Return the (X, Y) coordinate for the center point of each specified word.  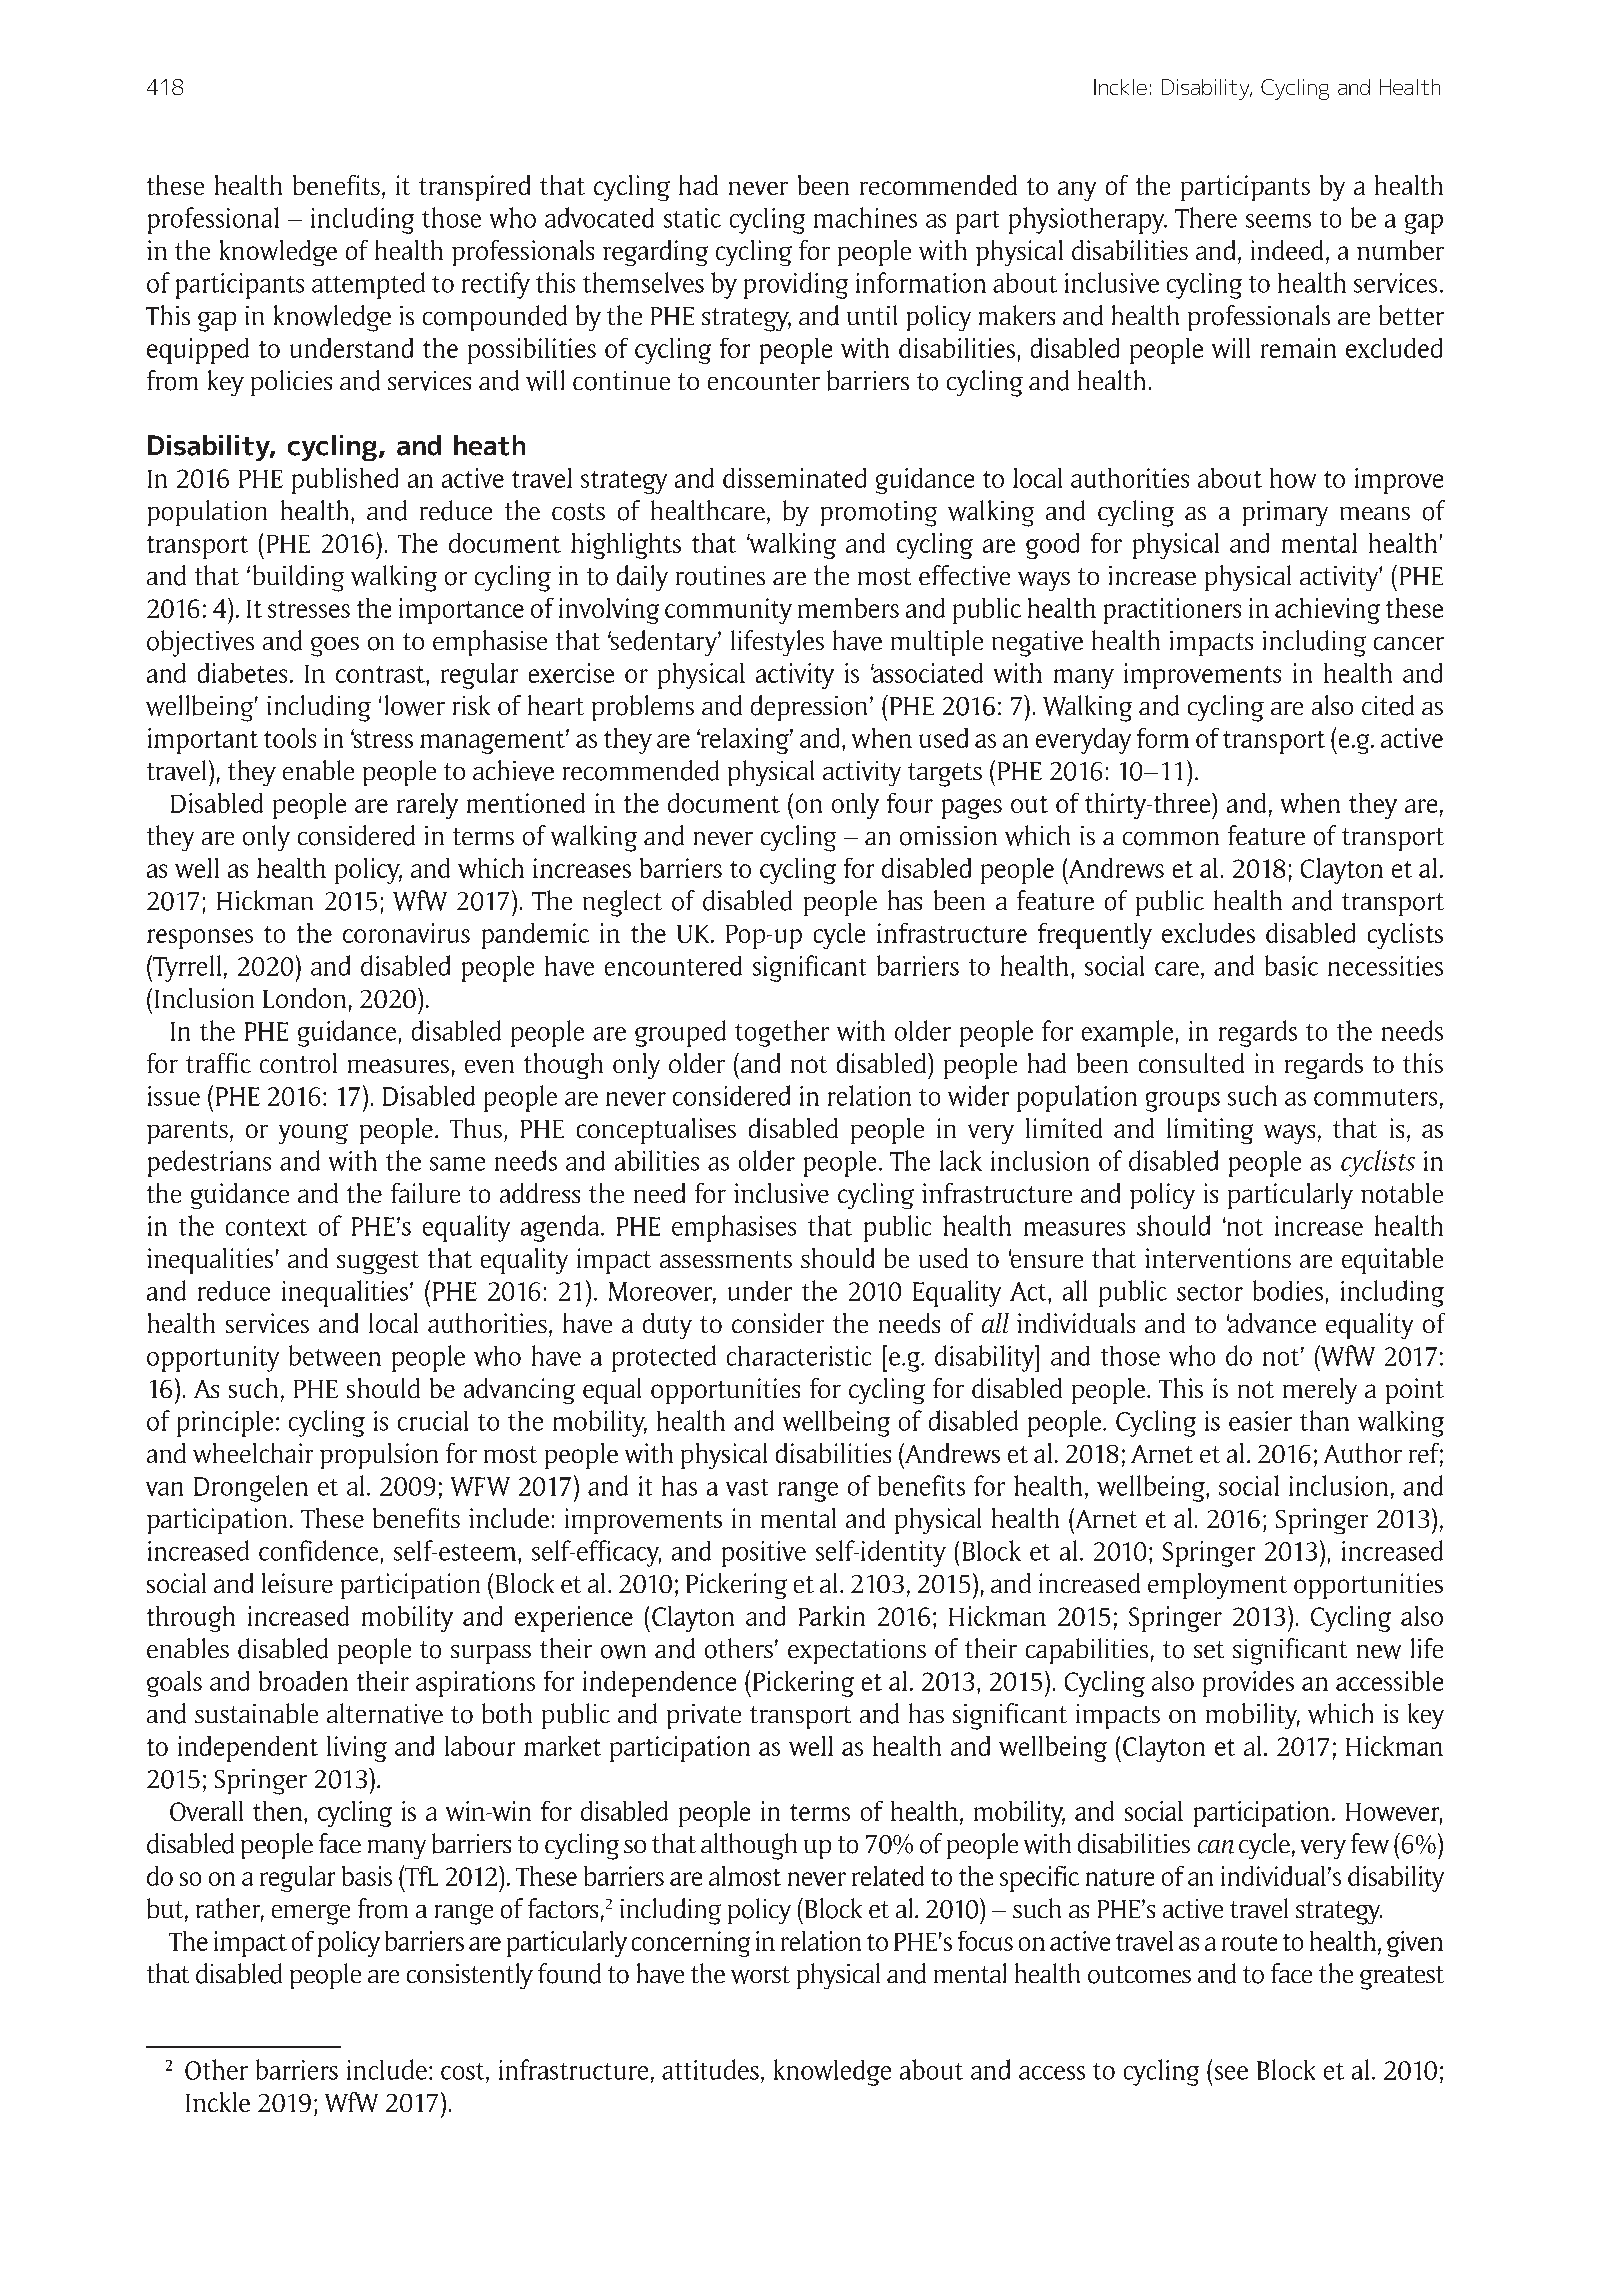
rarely (427, 806)
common (1171, 839)
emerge (311, 1914)
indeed (1287, 250)
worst (760, 1975)
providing (796, 285)
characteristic (799, 1356)
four (910, 803)
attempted (368, 285)
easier (1260, 1421)
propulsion (379, 1456)
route (1249, 1942)
